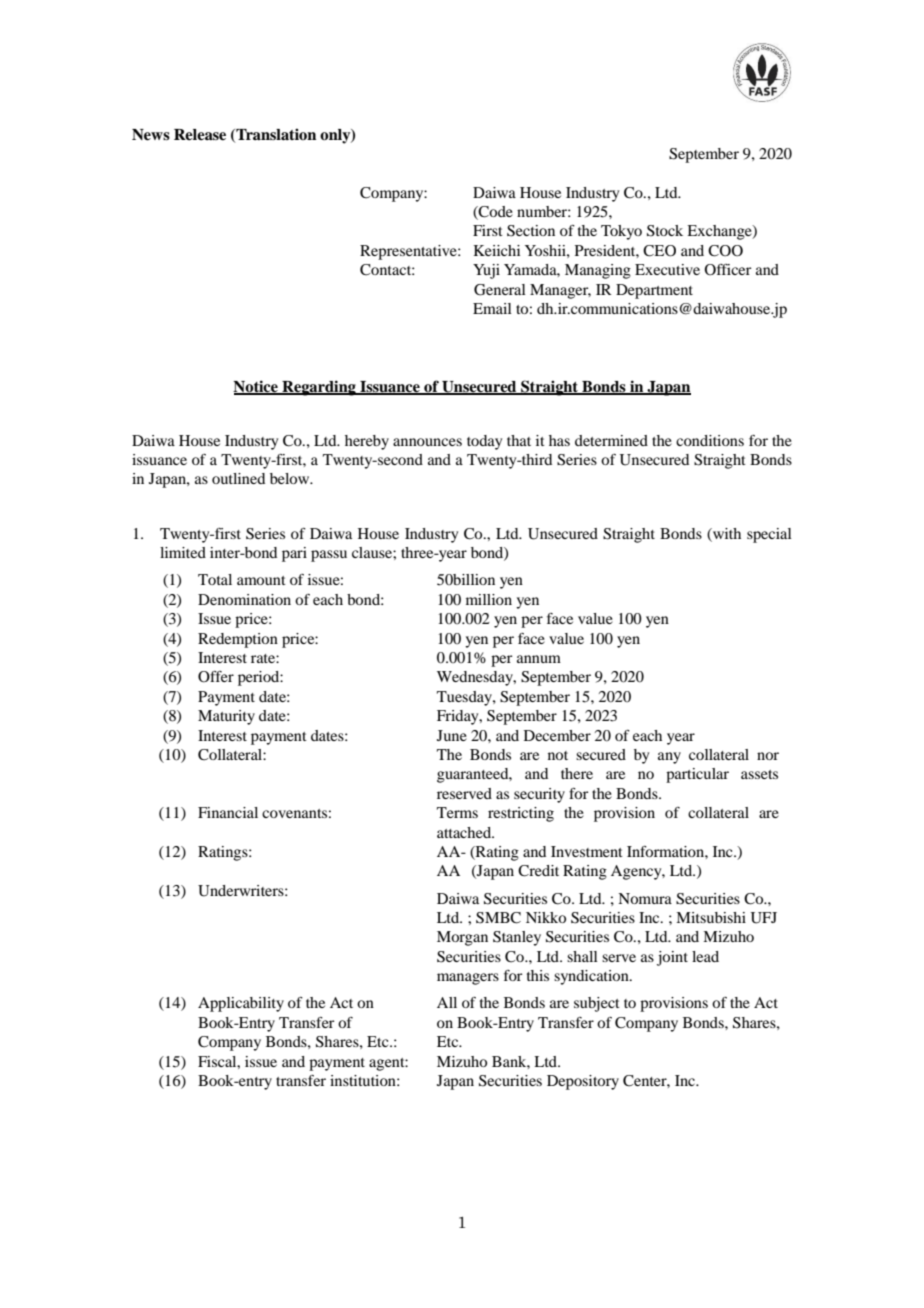  What do you see at coordinates (226, 717) in the screenshot?
I see `Maturity` at bounding box center [226, 717].
